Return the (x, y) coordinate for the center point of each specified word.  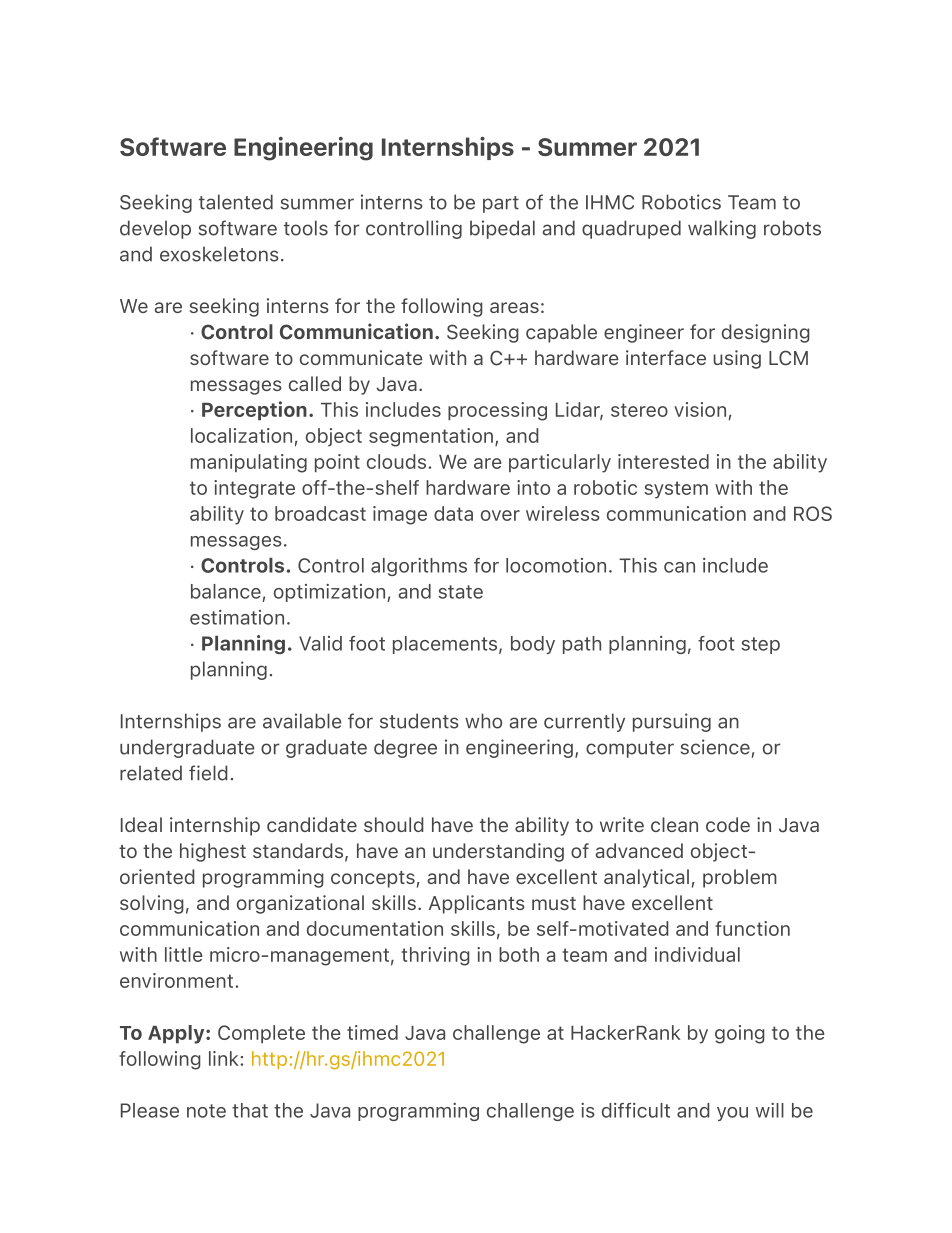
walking (722, 229)
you (732, 1114)
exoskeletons (219, 254)
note (206, 1111)
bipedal (502, 229)
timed (372, 1032)
